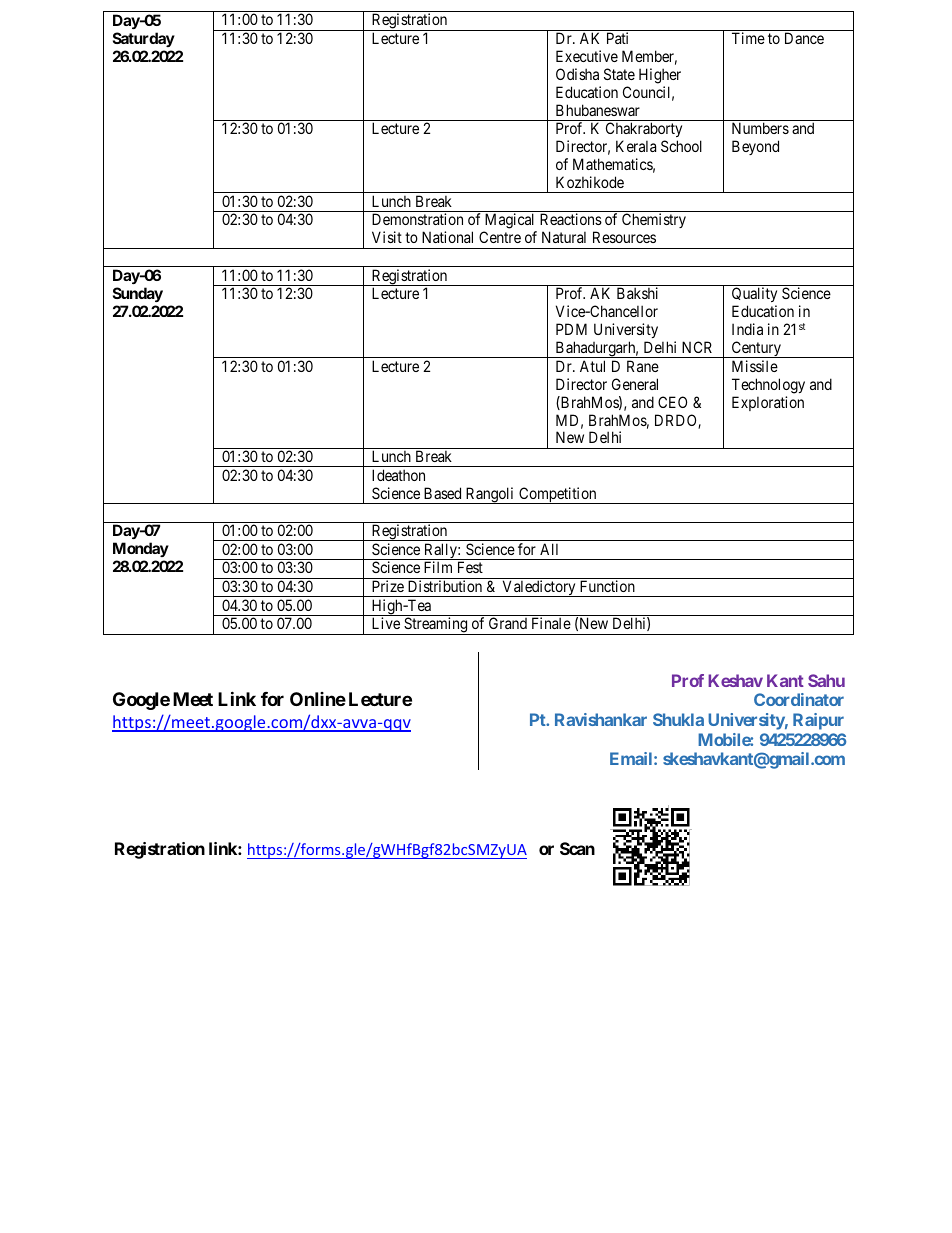  What do you see at coordinates (577, 74) in the screenshot?
I see `Odisha` at bounding box center [577, 74].
